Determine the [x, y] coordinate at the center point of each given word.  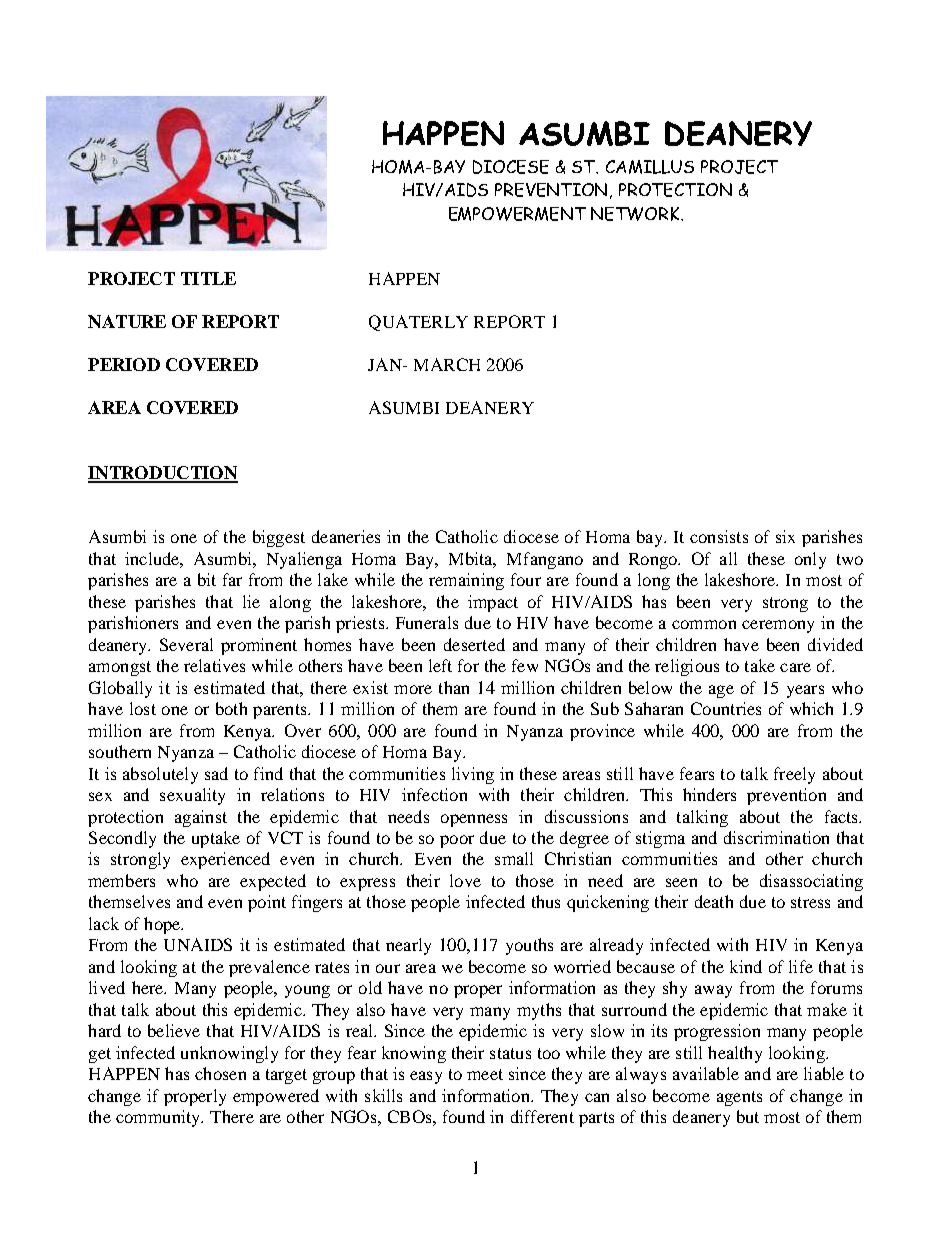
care [795, 667]
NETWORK [636, 214]
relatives [214, 665]
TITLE [208, 278]
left [440, 665]
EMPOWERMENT [517, 214]
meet [485, 1074]
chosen [220, 1073]
